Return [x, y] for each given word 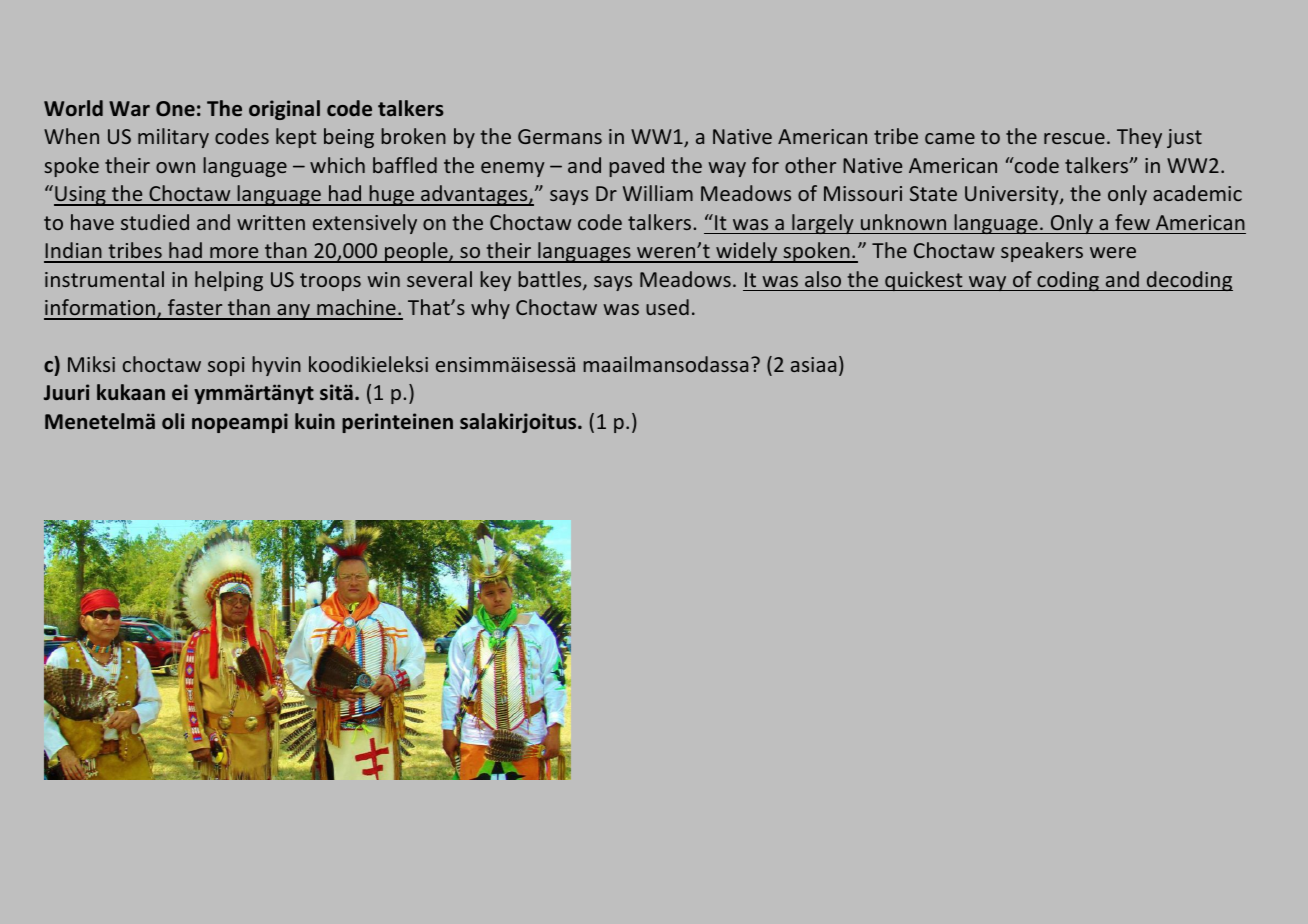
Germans [560, 136]
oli [173, 421]
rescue [1074, 138]
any [294, 312]
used [667, 307]
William [658, 193]
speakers [1042, 252]
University [1013, 195]
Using [81, 196]
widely [747, 252]
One [175, 108]
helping [229, 281]
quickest [924, 281]
